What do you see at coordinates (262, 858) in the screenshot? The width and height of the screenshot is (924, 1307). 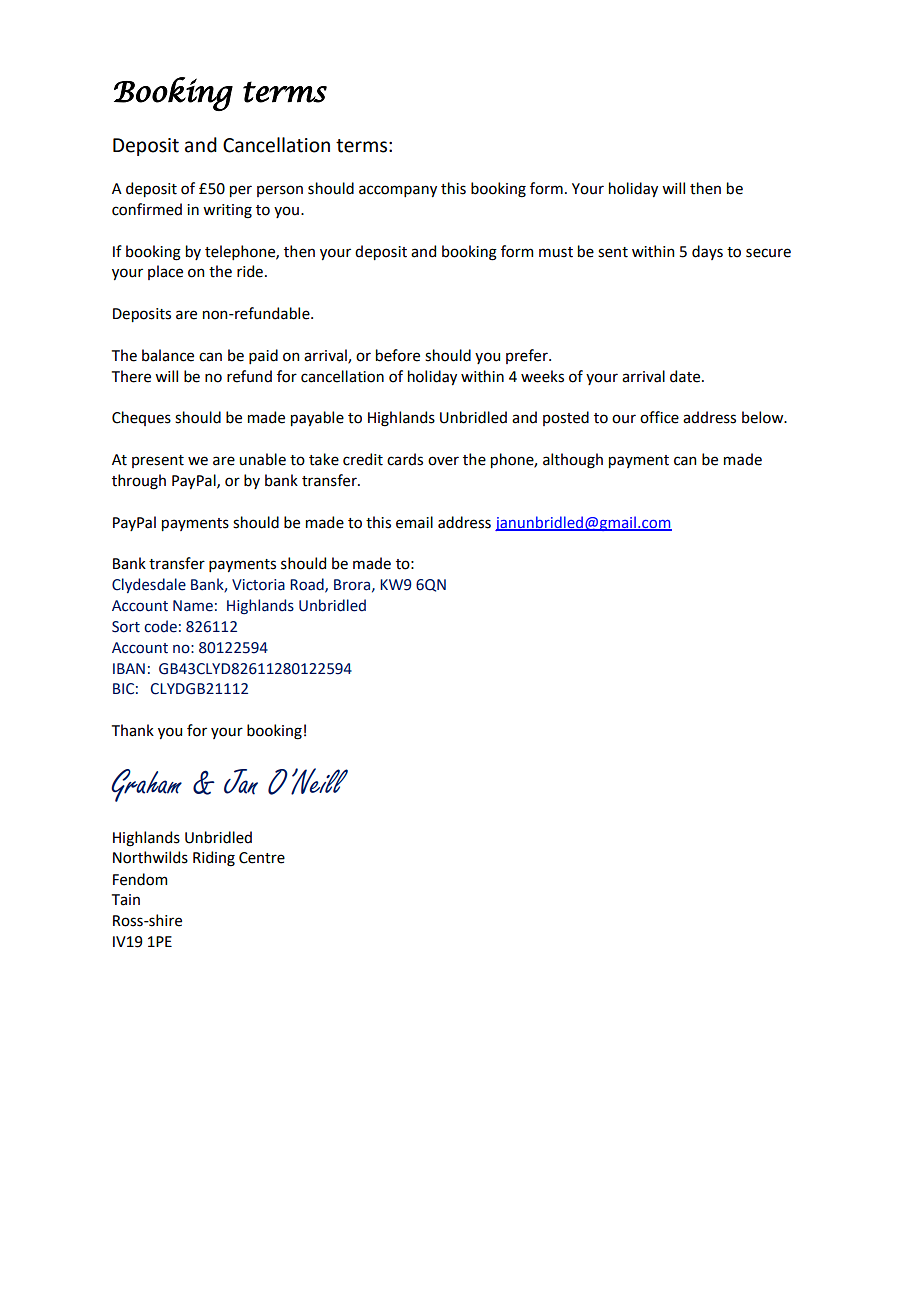 I see `Centre` at bounding box center [262, 858].
